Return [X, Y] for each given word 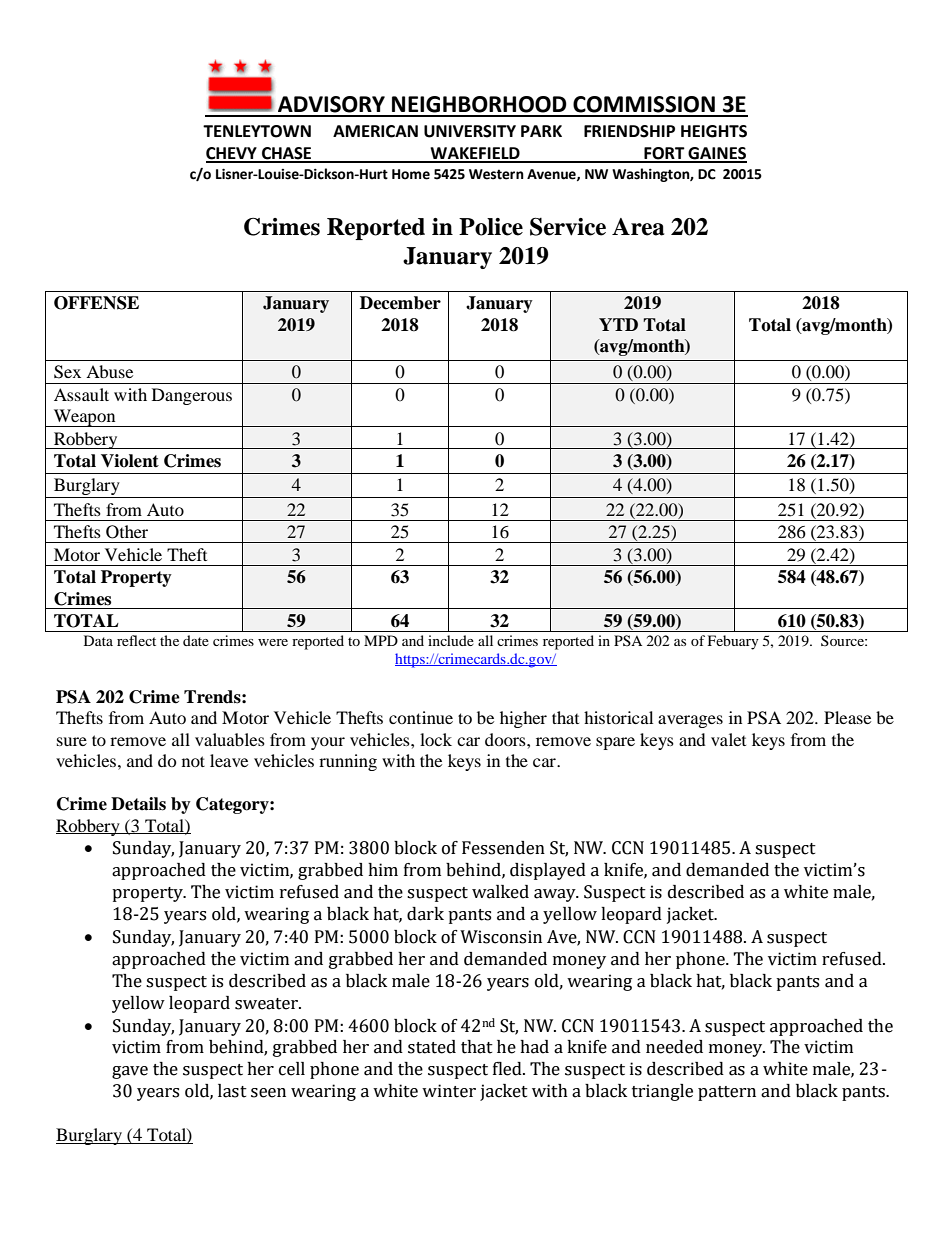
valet [728, 739]
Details [138, 804]
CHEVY [232, 154]
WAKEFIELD [475, 154]
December [400, 303]
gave [130, 1072]
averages [690, 721]
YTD [618, 324]
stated [432, 1047]
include [451, 640]
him [383, 869]
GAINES [716, 154]
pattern [727, 1093]
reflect [136, 640]
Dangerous [192, 396]
